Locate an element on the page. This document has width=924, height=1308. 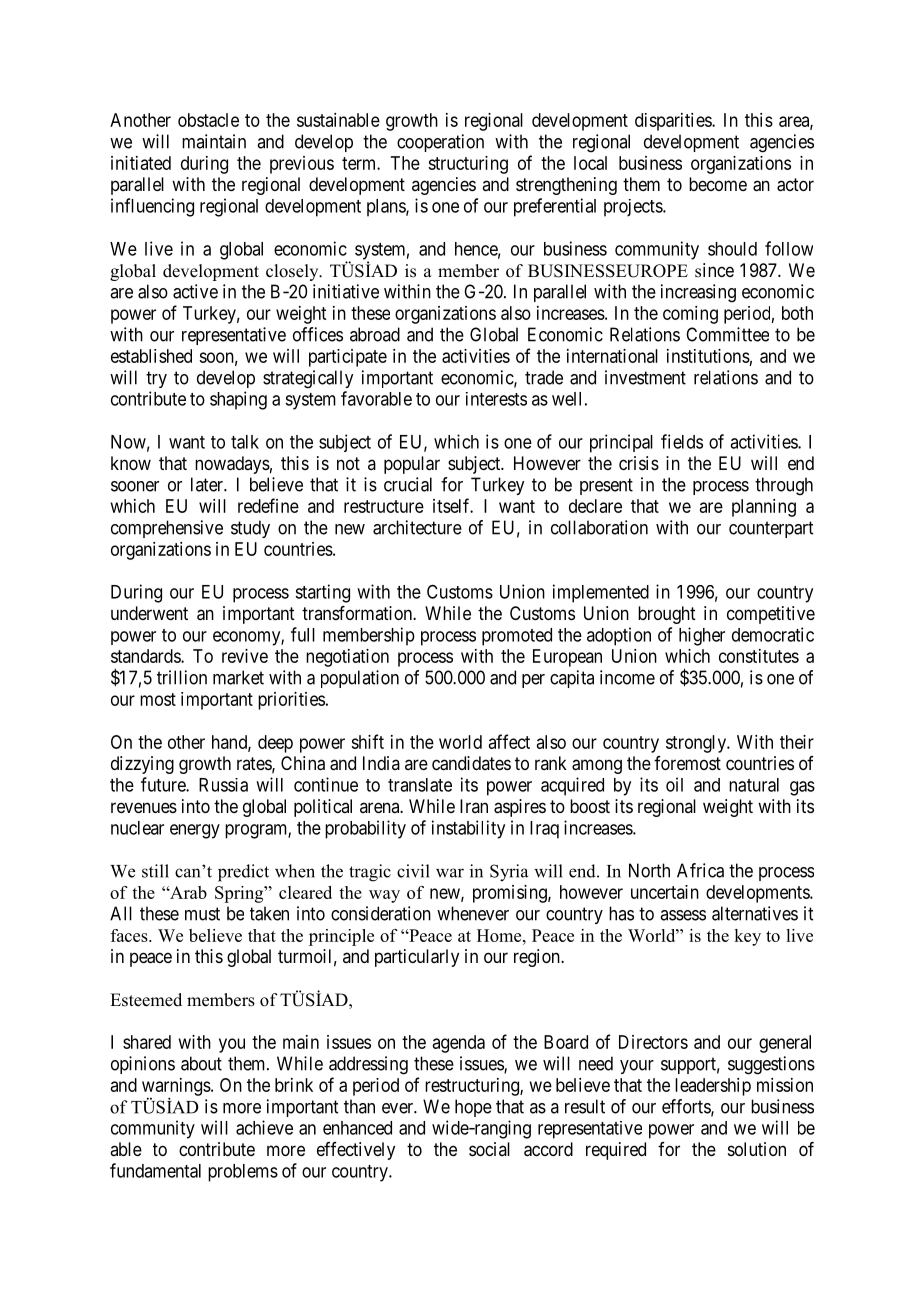
obstacle is located at coordinates (208, 120).
